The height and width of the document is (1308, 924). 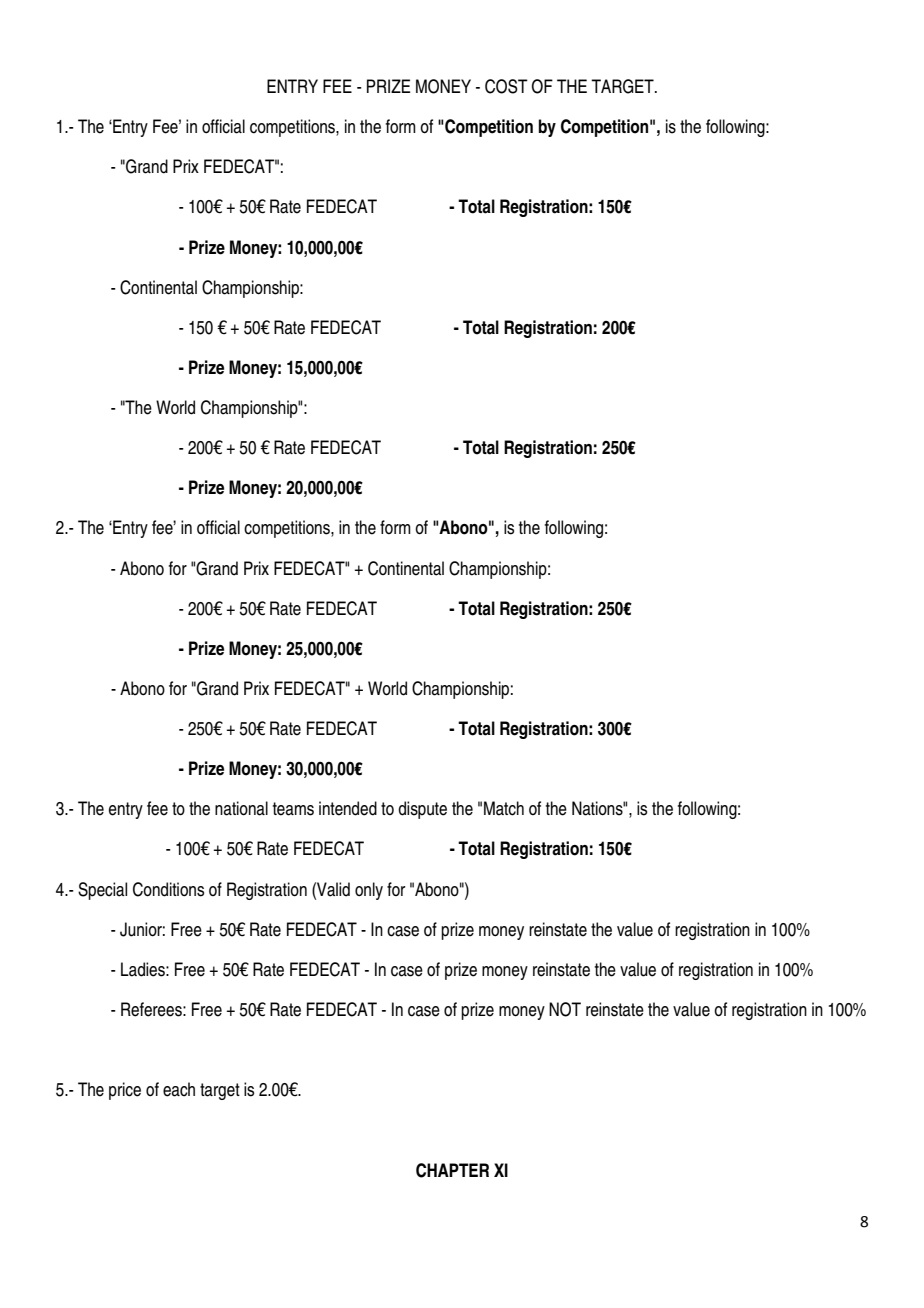 What do you see at coordinates (369, 891) in the document?
I see `only` at bounding box center [369, 891].
